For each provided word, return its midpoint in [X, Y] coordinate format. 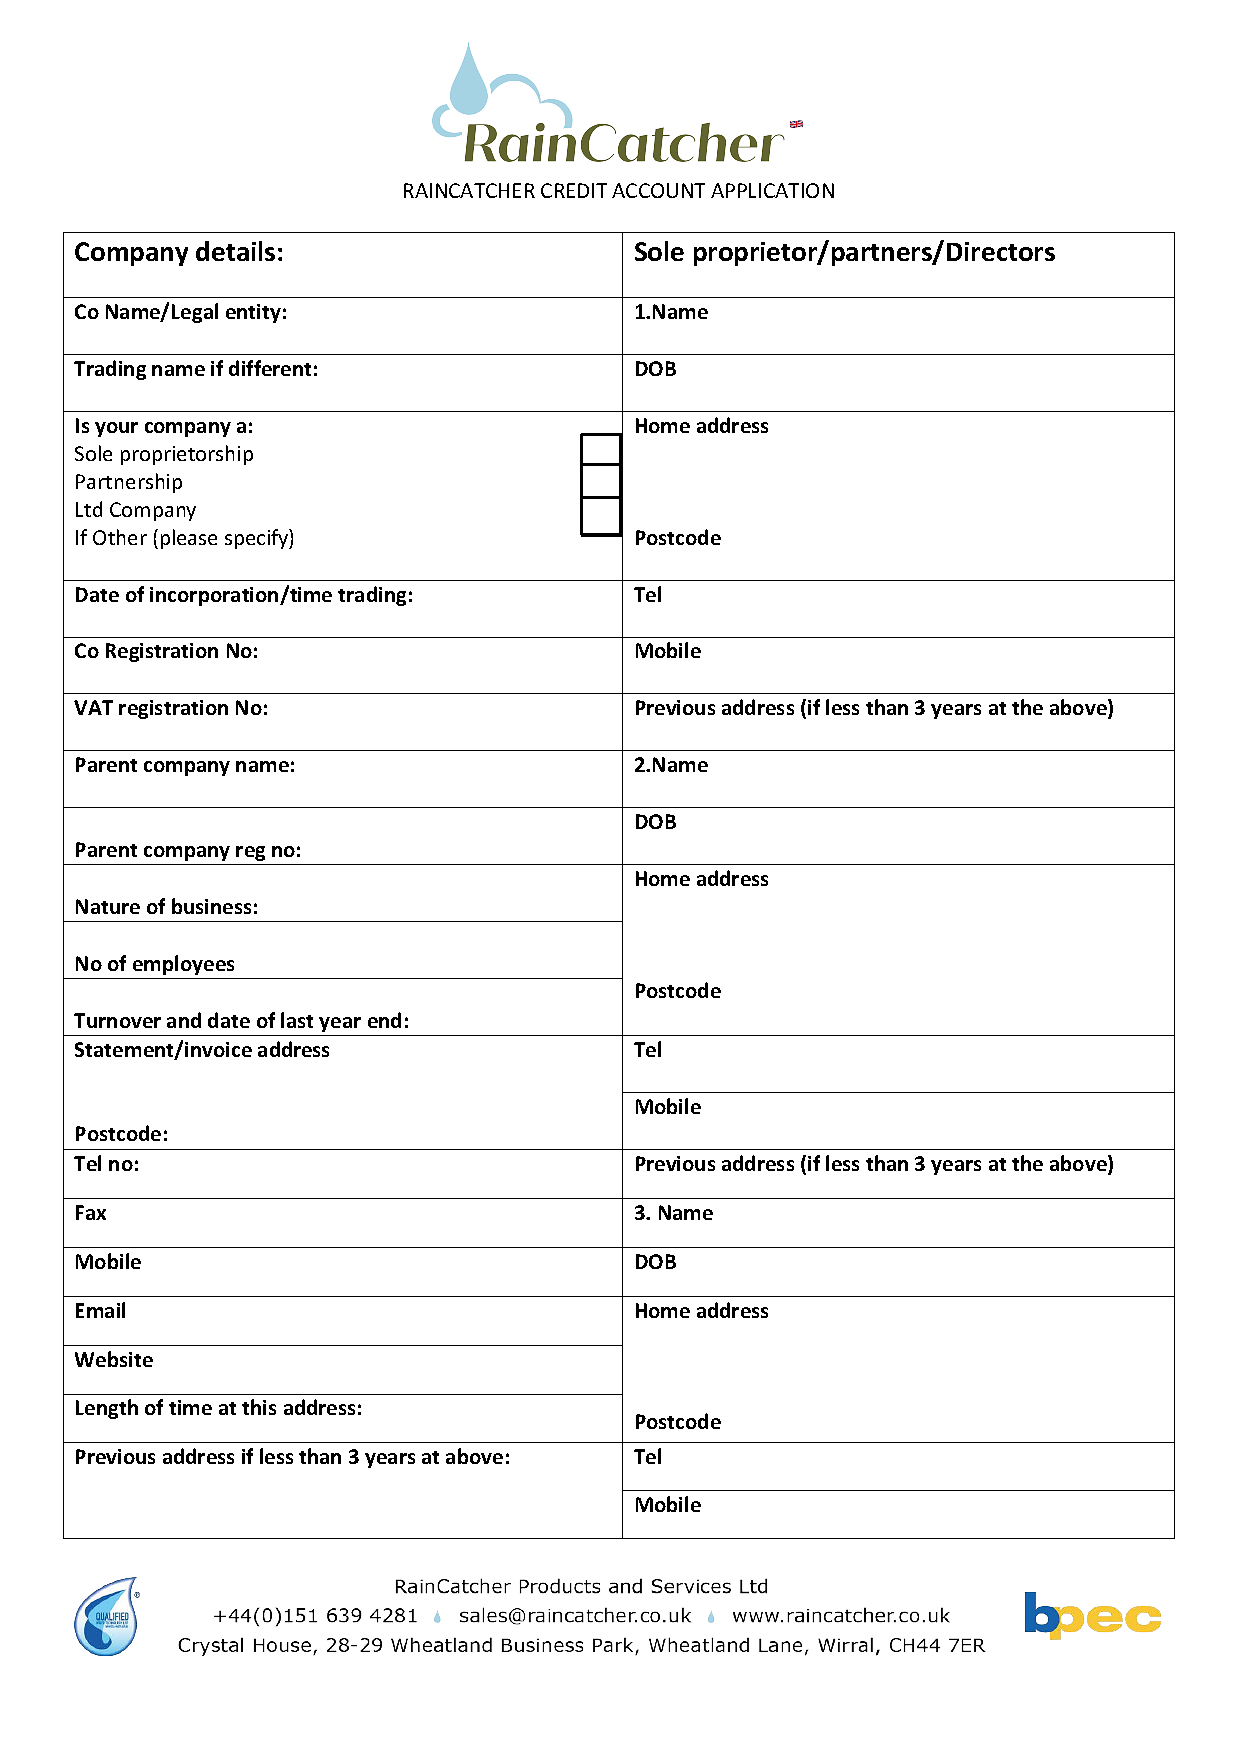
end [384, 1020]
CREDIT [574, 190]
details [235, 251]
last [297, 1020]
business [211, 906]
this [259, 1407]
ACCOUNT [658, 190]
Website [114, 1359]
